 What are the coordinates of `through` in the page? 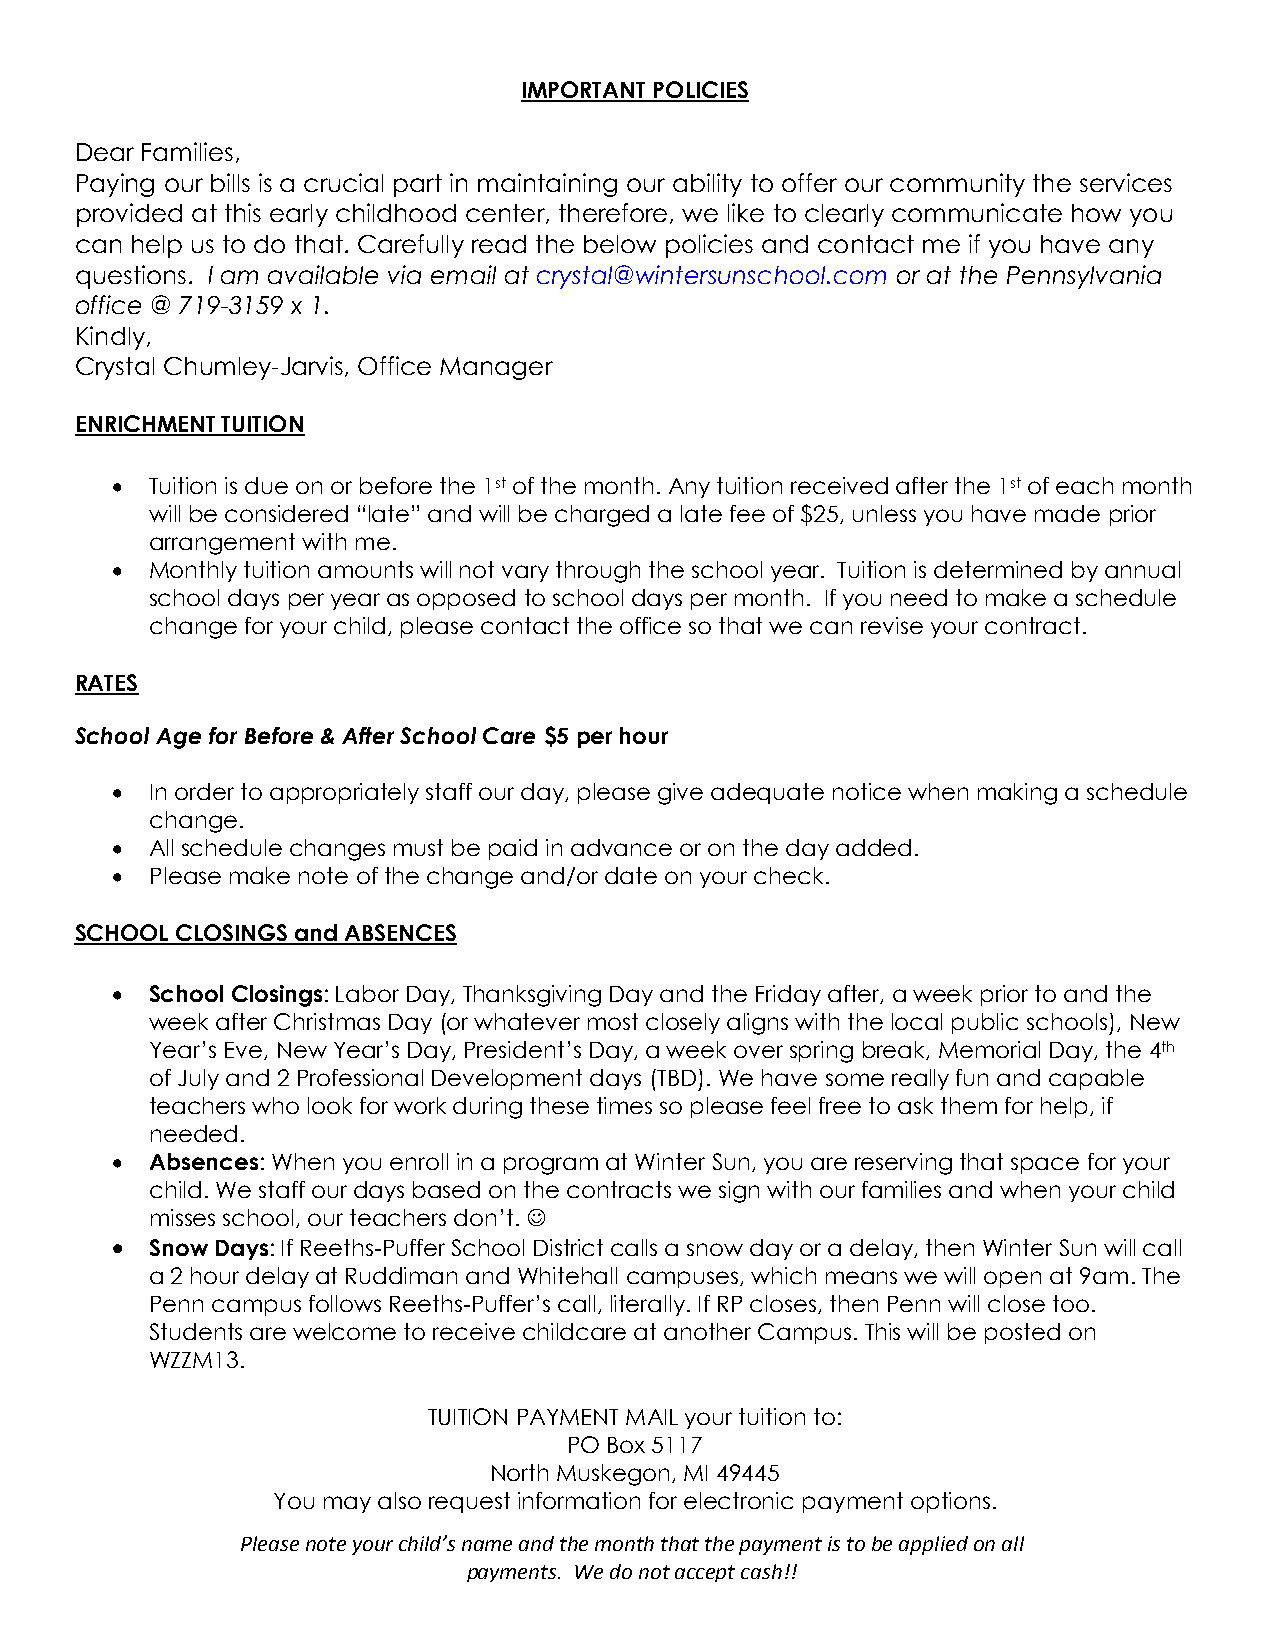 It's located at (598, 572).
